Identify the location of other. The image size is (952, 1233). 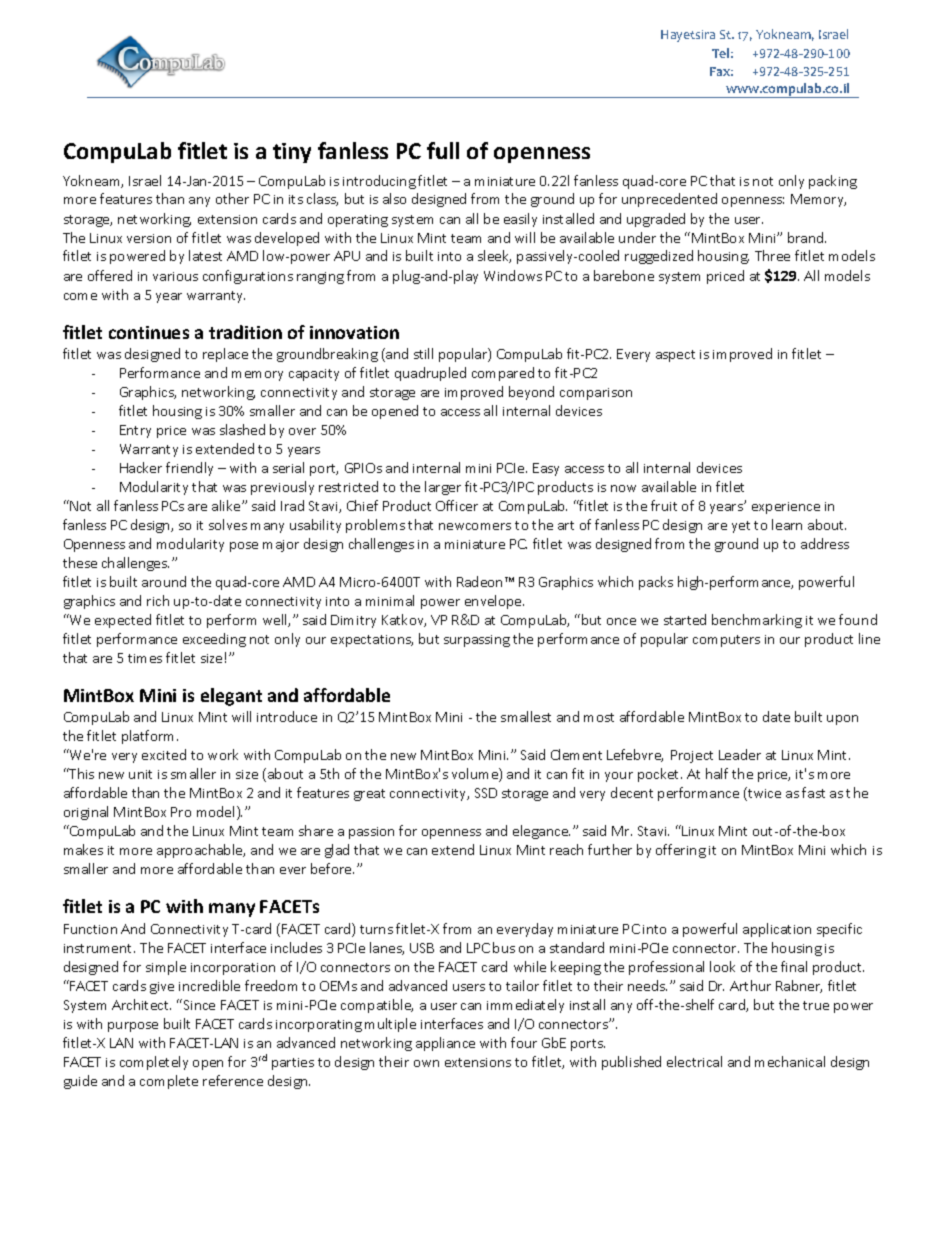
(232, 198).
